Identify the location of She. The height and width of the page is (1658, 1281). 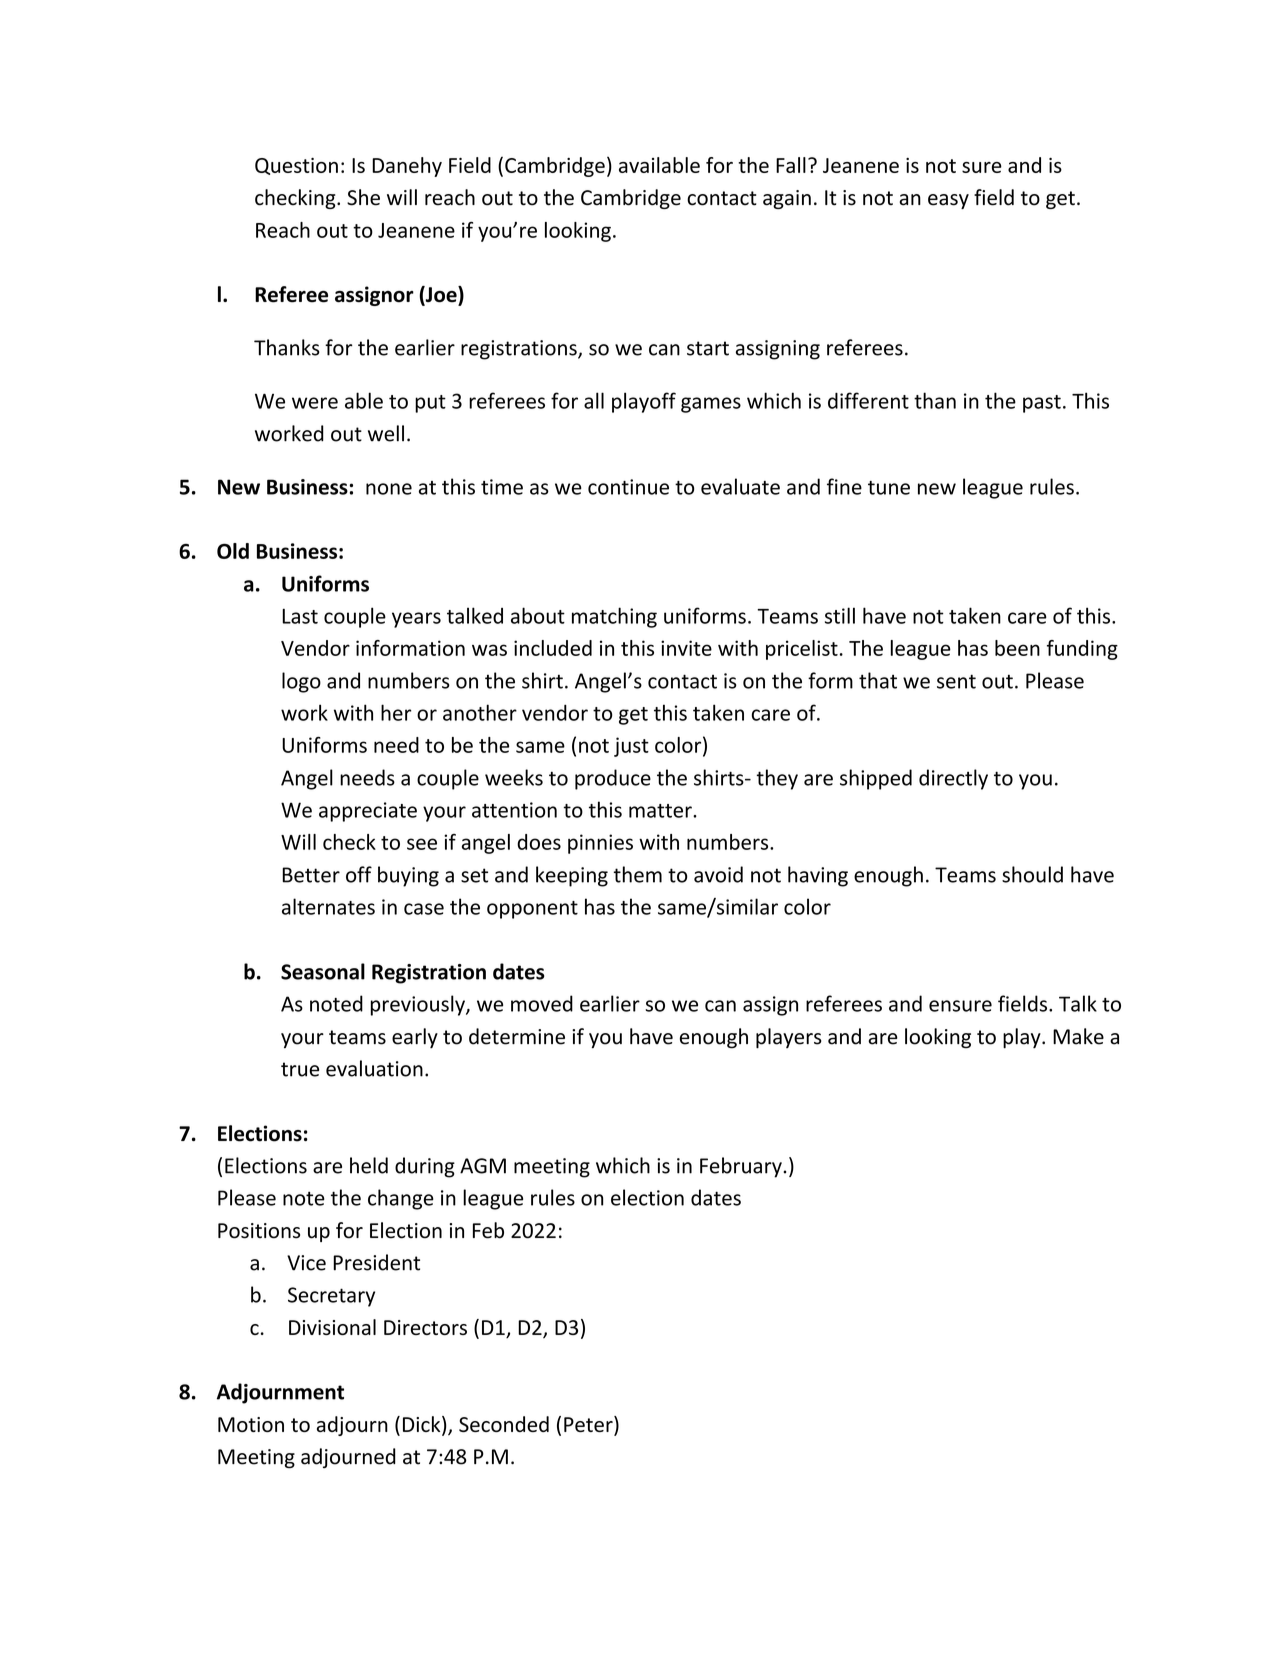
(363, 197).
